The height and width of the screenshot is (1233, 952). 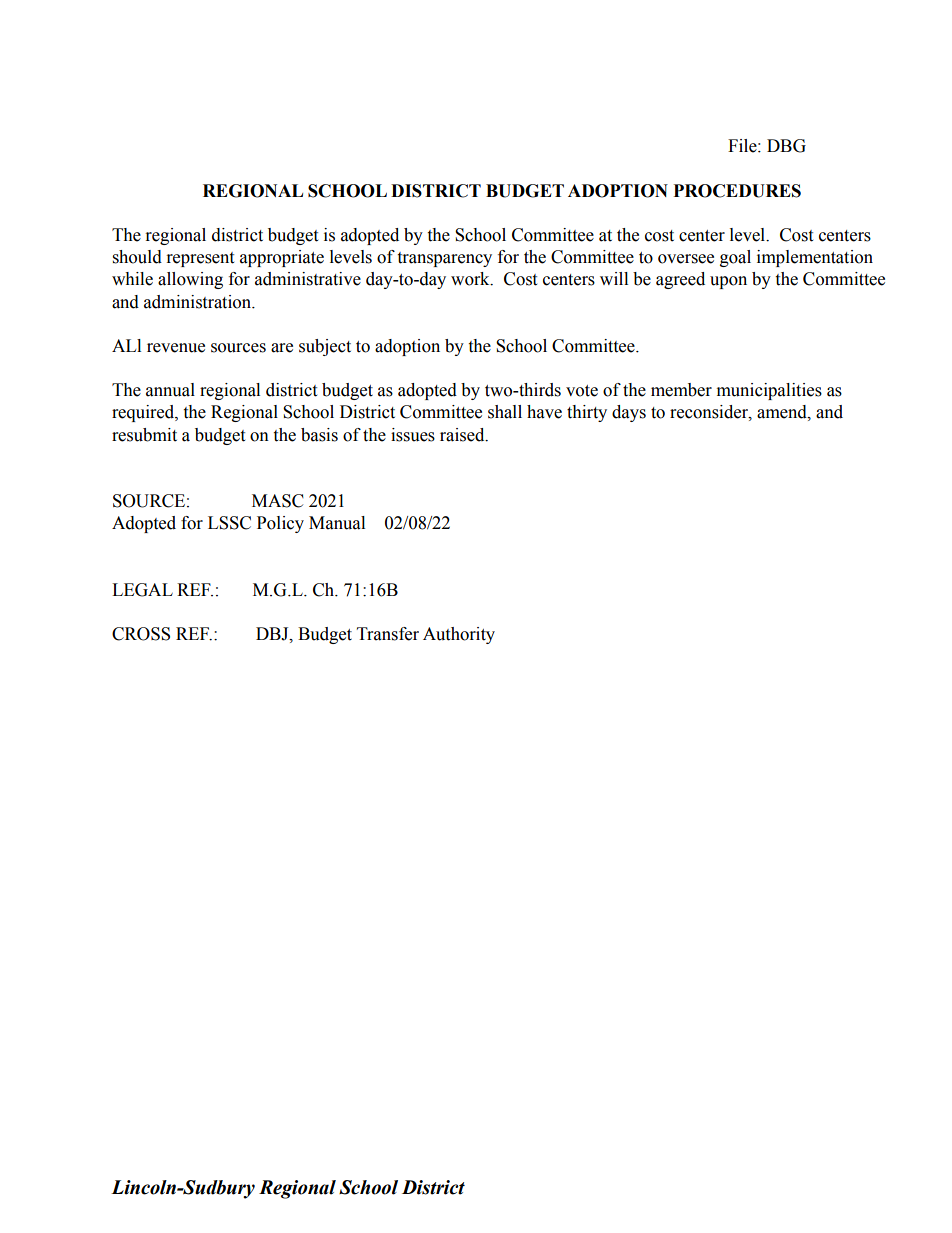 I want to click on MASC, so click(x=278, y=501).
